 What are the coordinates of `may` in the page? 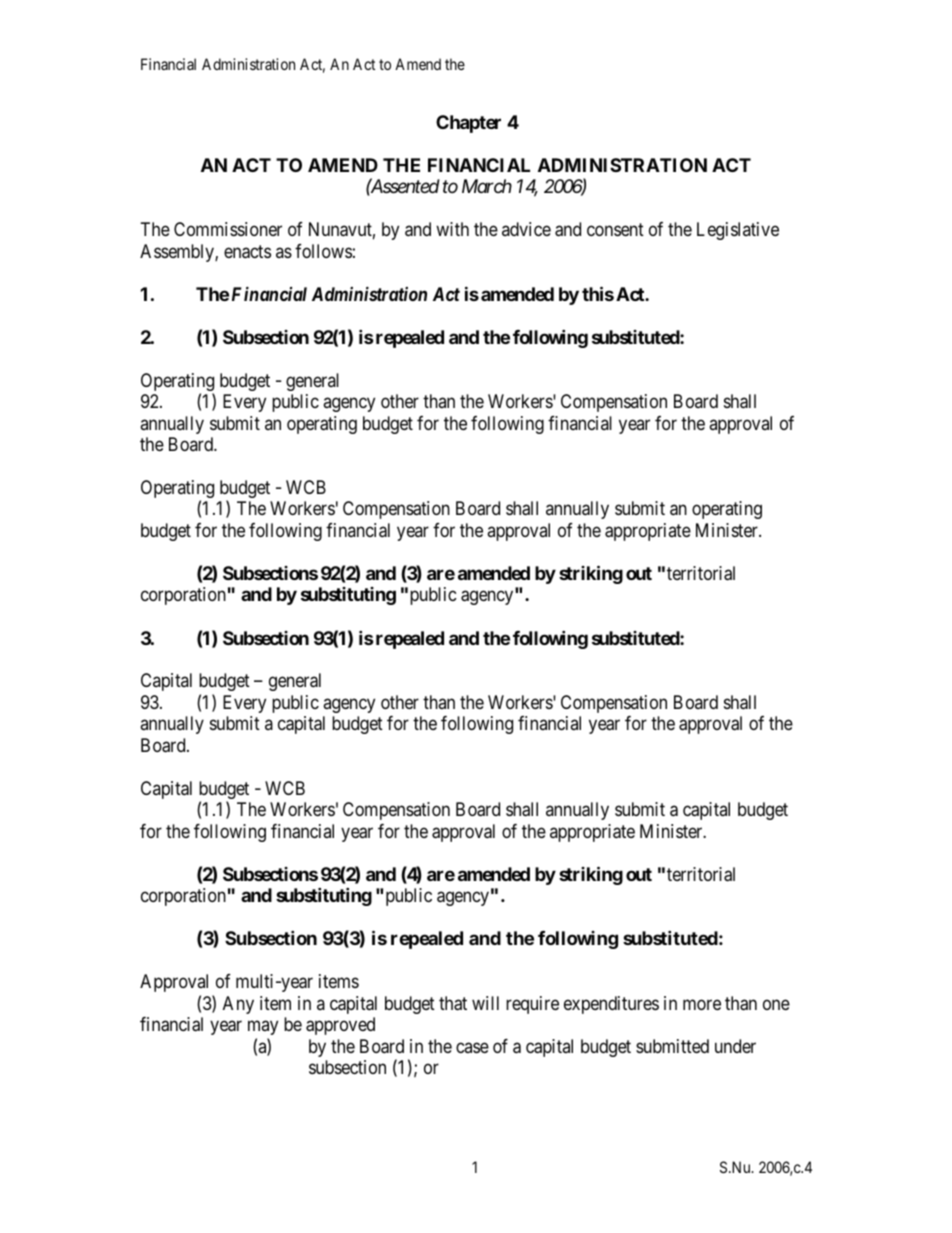 It's located at (263, 1027).
